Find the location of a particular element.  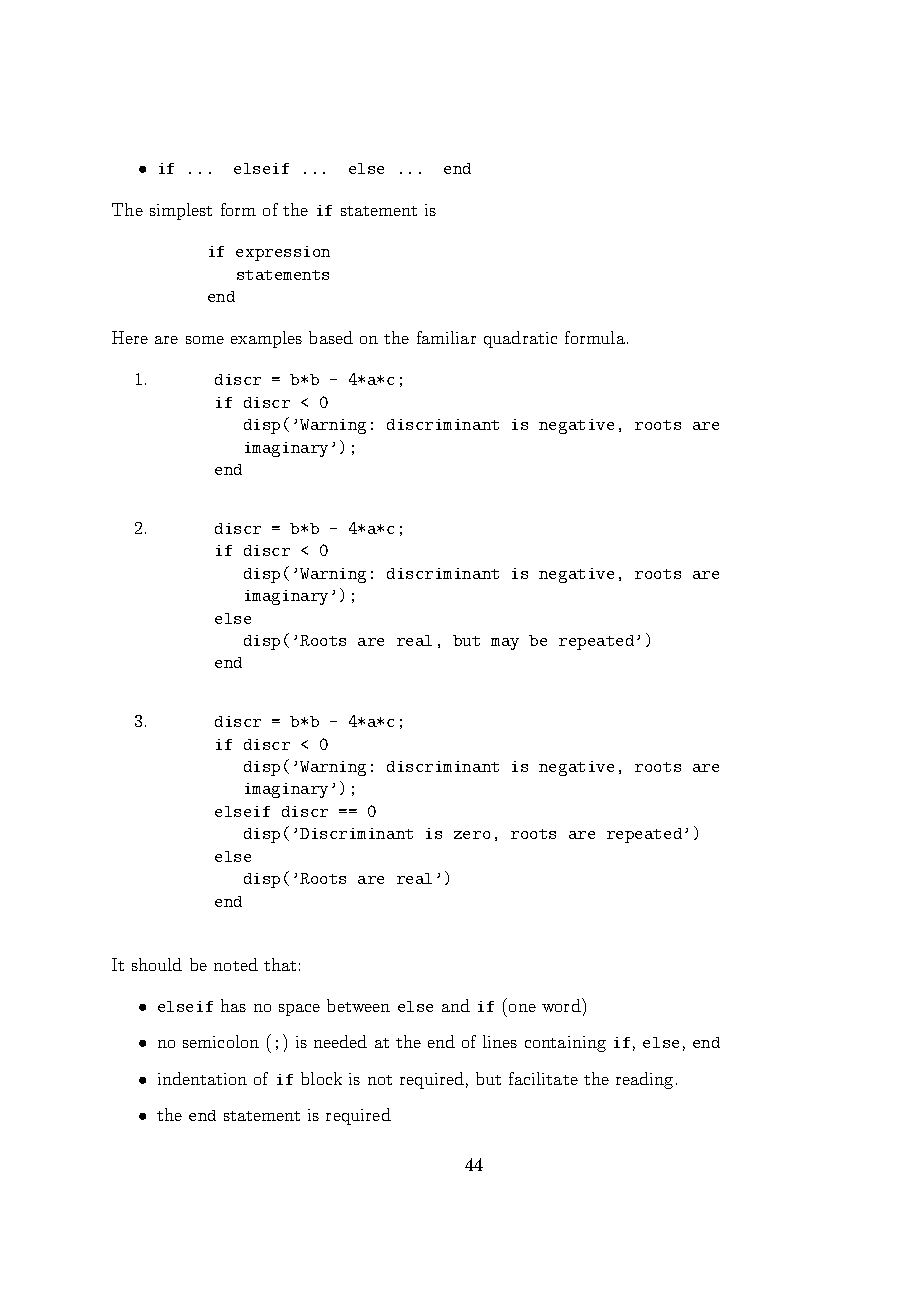

simplest is located at coordinates (181, 211).
